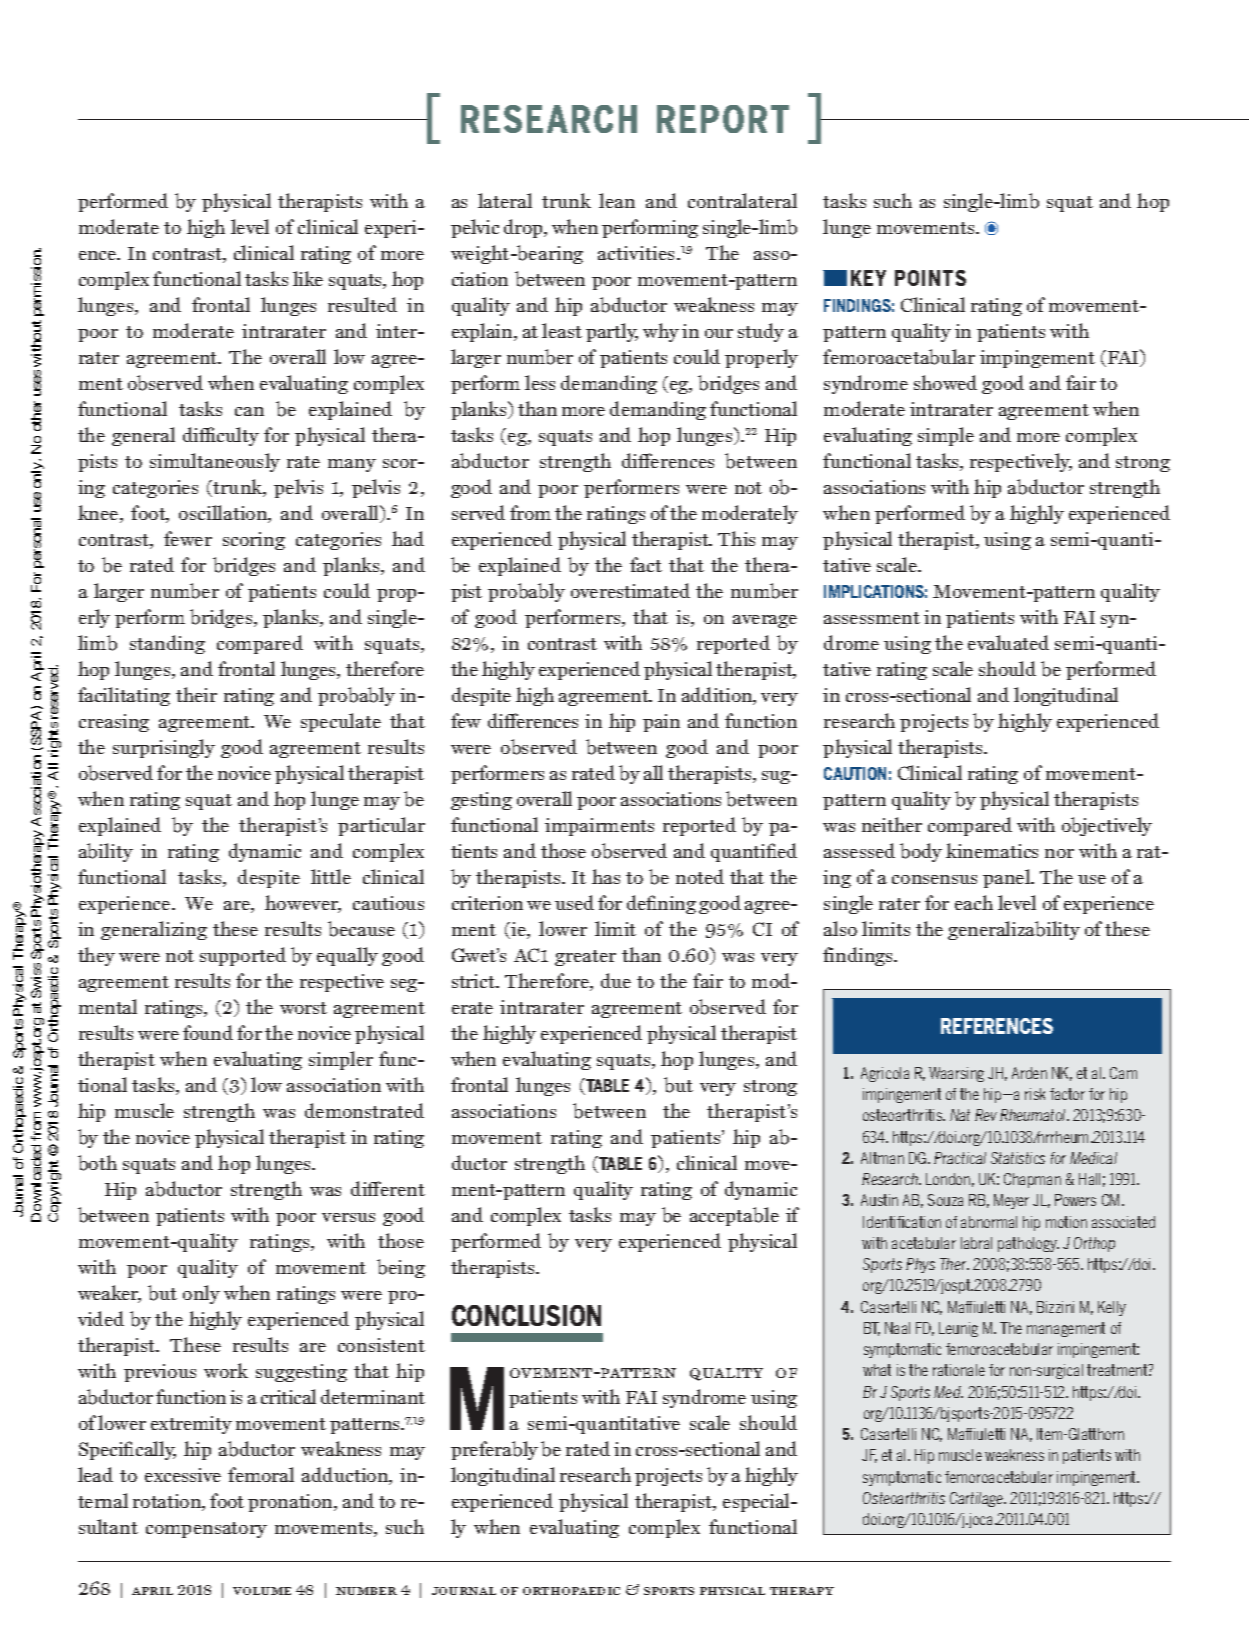 Image resolution: width=1249 pixels, height=1639 pixels. I want to click on preferably, so click(494, 1450).
